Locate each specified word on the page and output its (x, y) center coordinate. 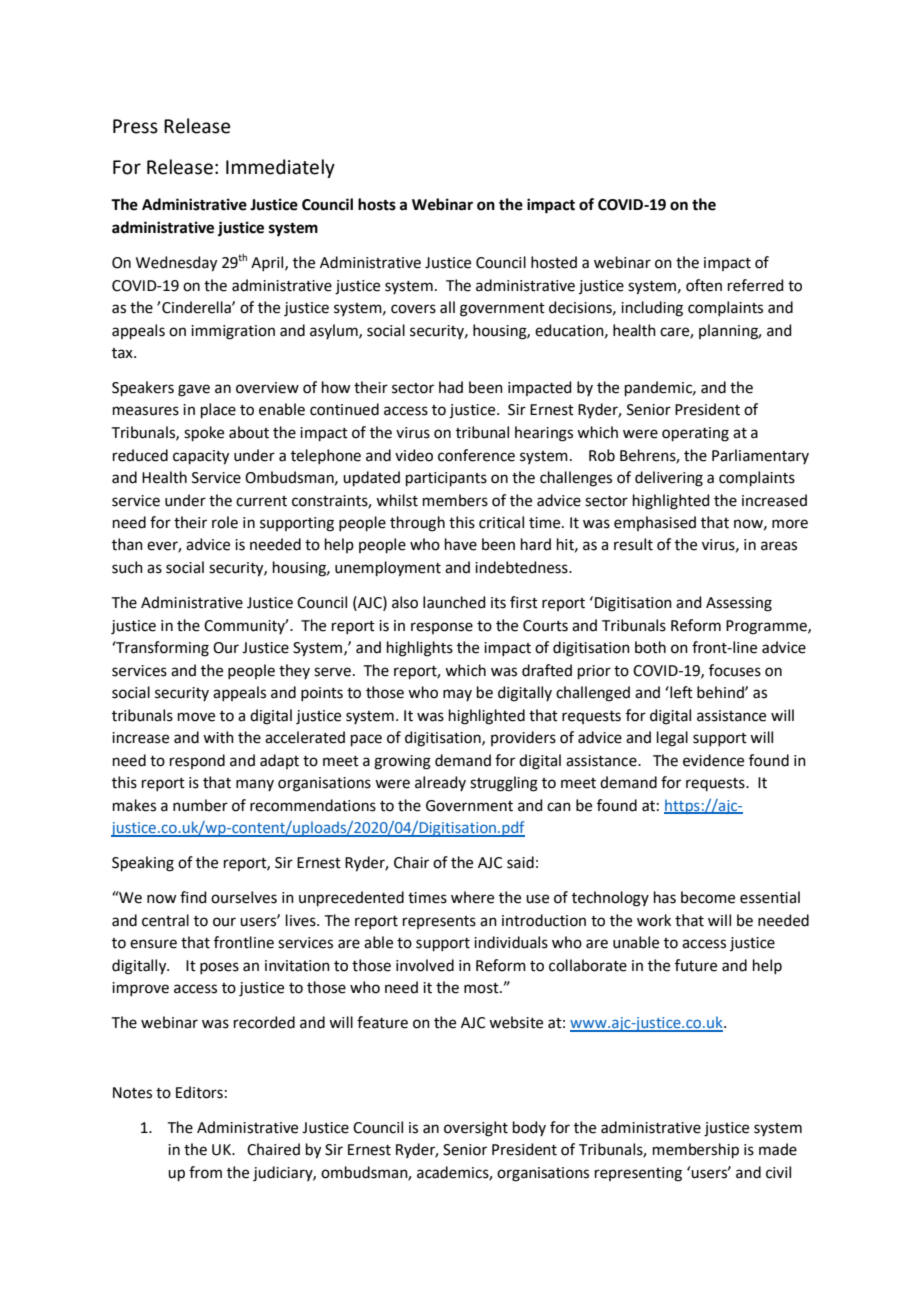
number (200, 805)
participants (446, 479)
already (440, 783)
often (704, 285)
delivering (669, 479)
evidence (713, 760)
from (205, 1172)
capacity (201, 457)
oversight (476, 1129)
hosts (377, 204)
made (778, 1149)
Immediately (280, 168)
